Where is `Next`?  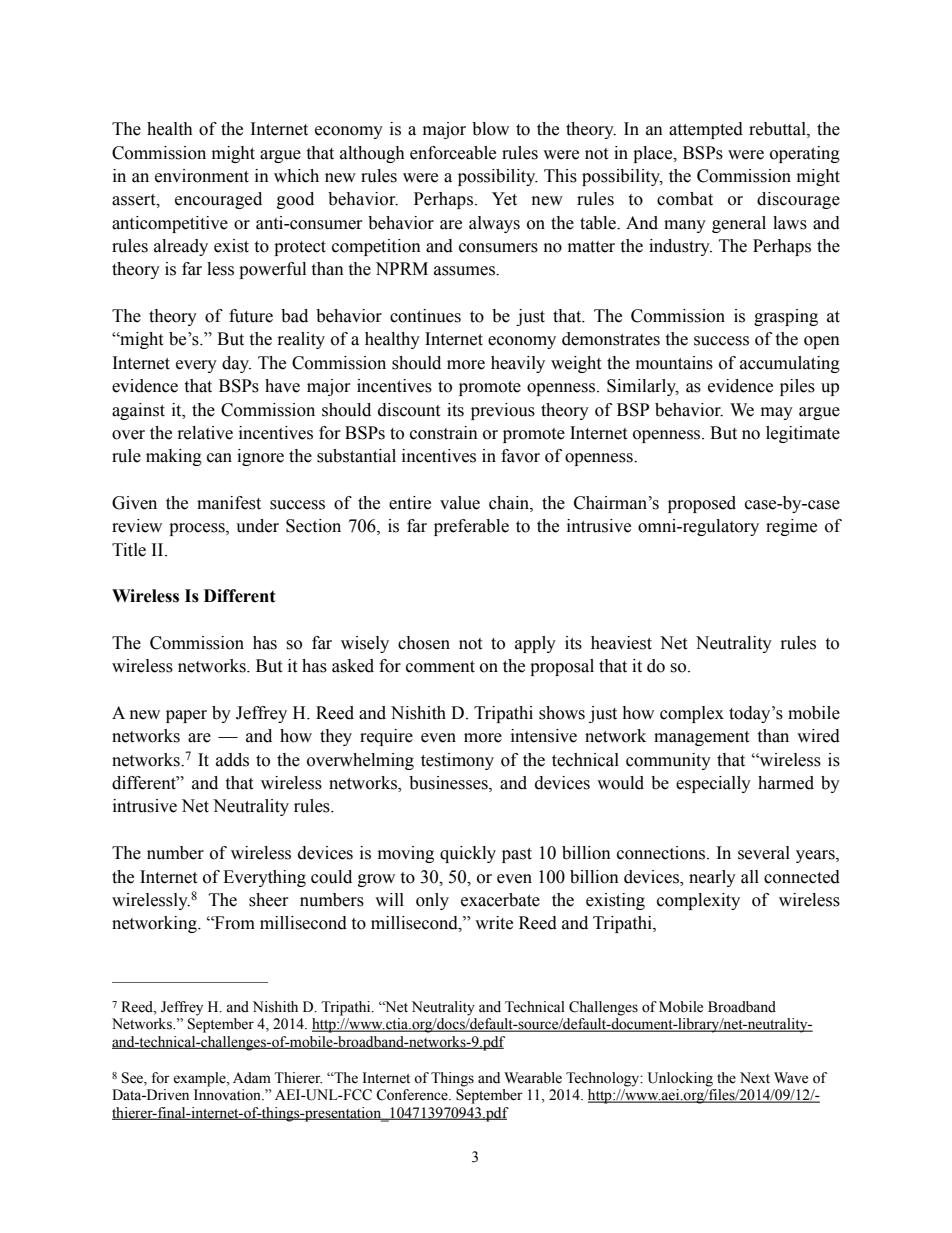
Next is located at coordinates (755, 1078).
